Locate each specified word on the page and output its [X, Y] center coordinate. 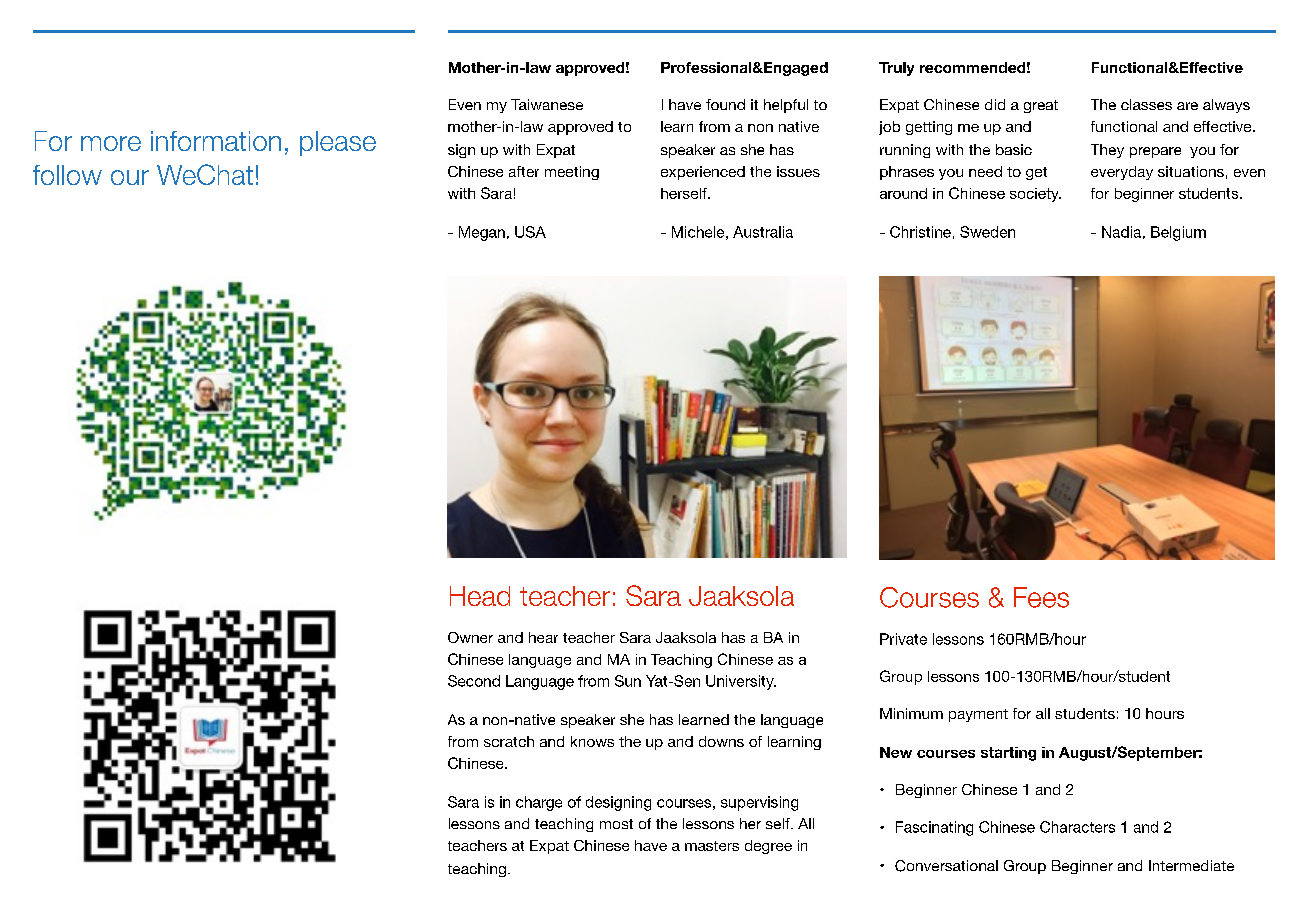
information [216, 141]
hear [543, 637]
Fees [1041, 597]
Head [480, 596]
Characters [1077, 827]
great [1041, 106]
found [725, 104]
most [616, 824]
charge [539, 803]
